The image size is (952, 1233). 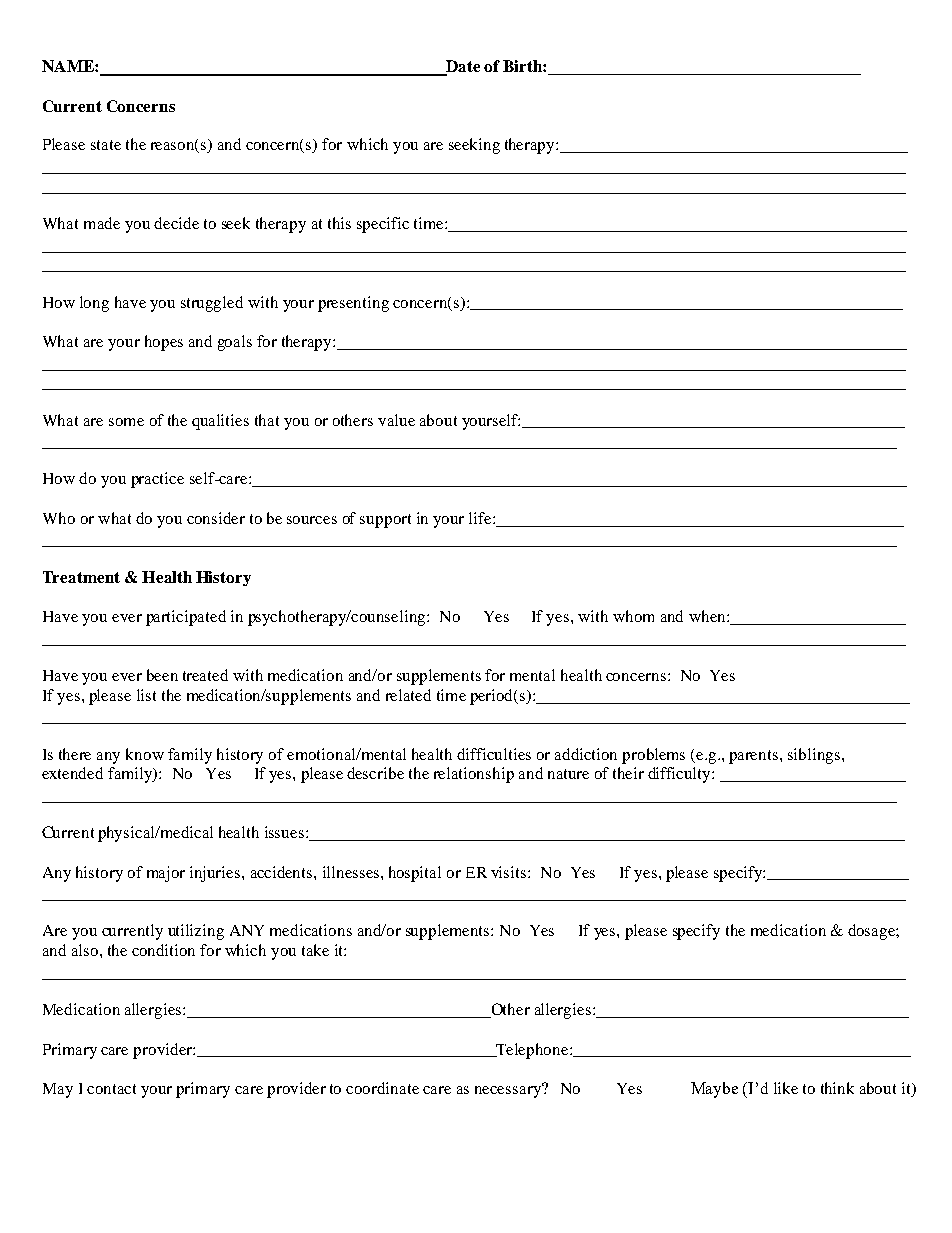 I want to click on specific, so click(x=383, y=225).
